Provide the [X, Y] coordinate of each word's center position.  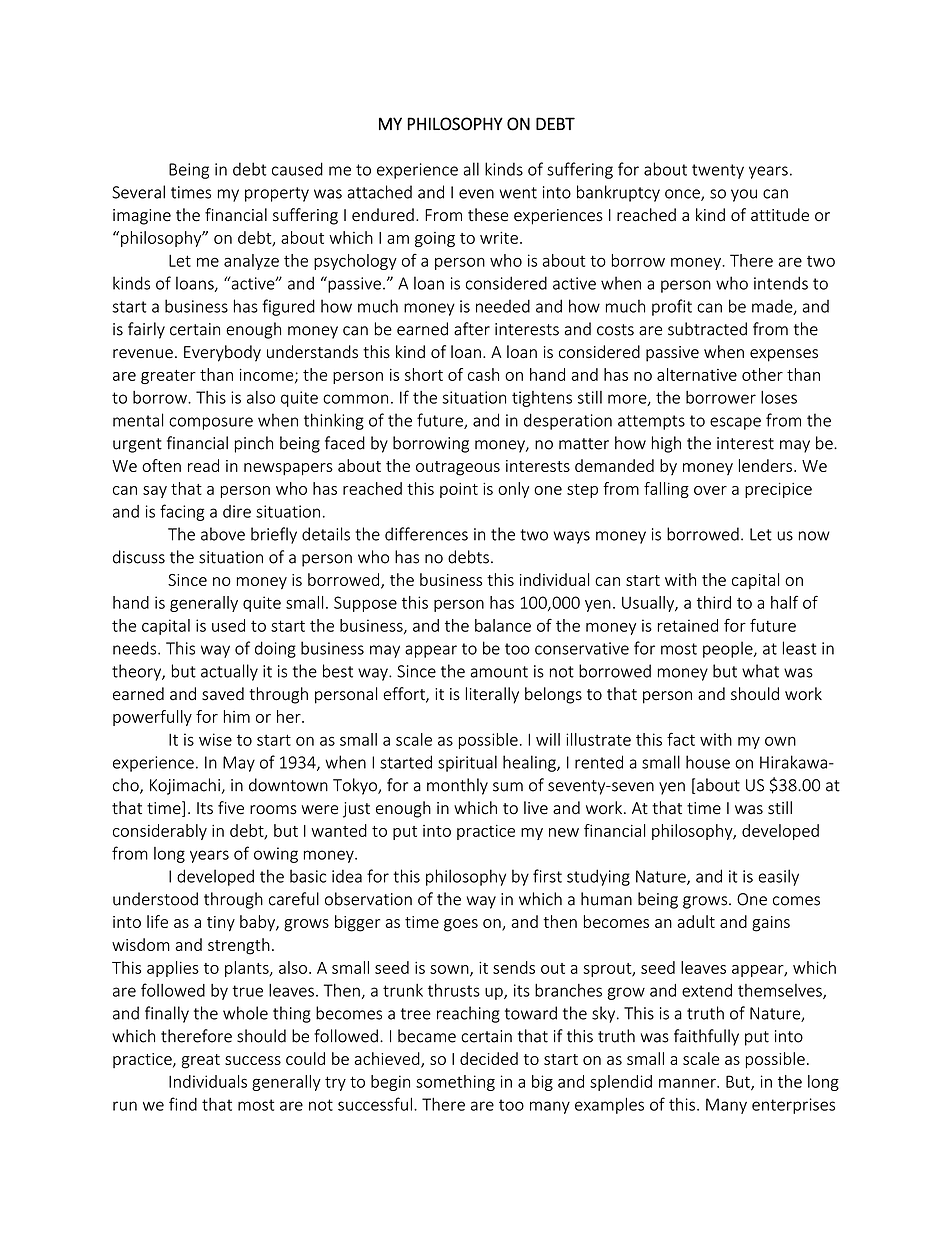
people [729, 649]
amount [499, 672]
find [183, 1104]
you [744, 195]
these [488, 215]
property [277, 194]
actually [229, 672]
